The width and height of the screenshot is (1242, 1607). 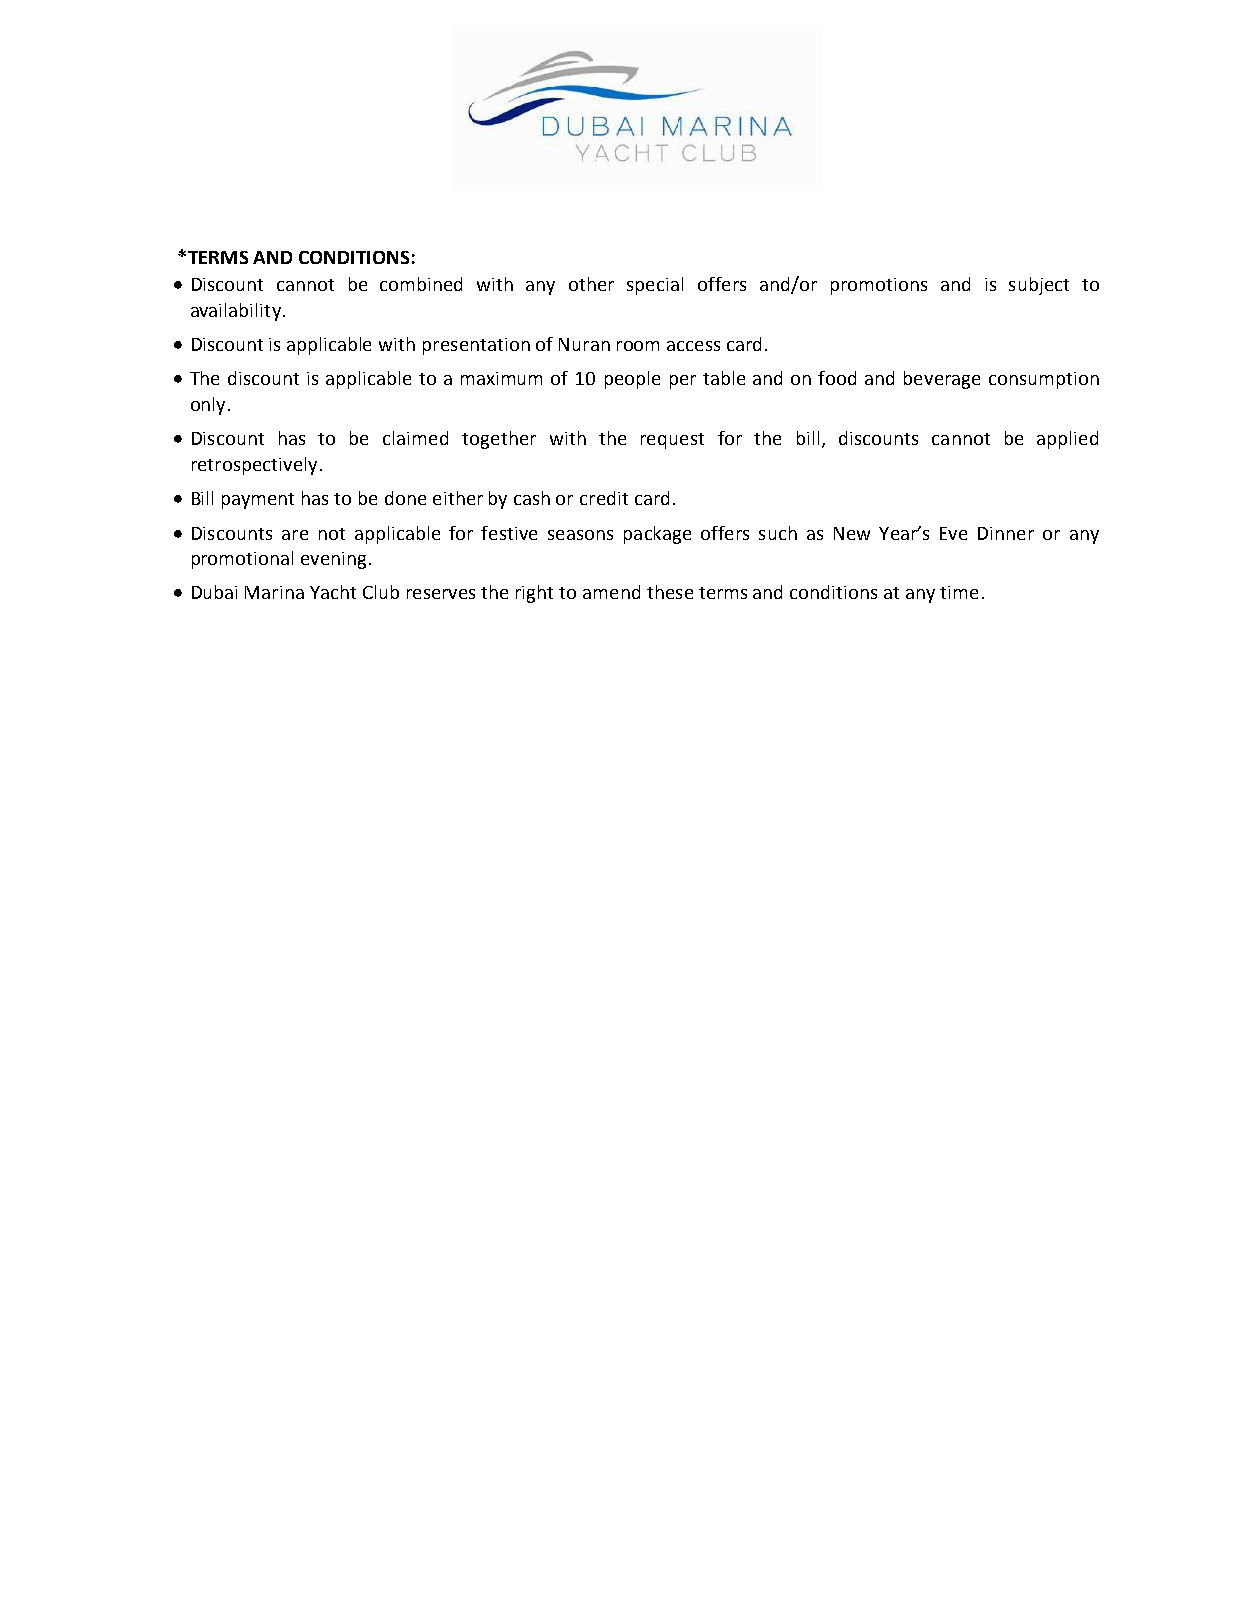 I want to click on time, so click(x=959, y=592).
